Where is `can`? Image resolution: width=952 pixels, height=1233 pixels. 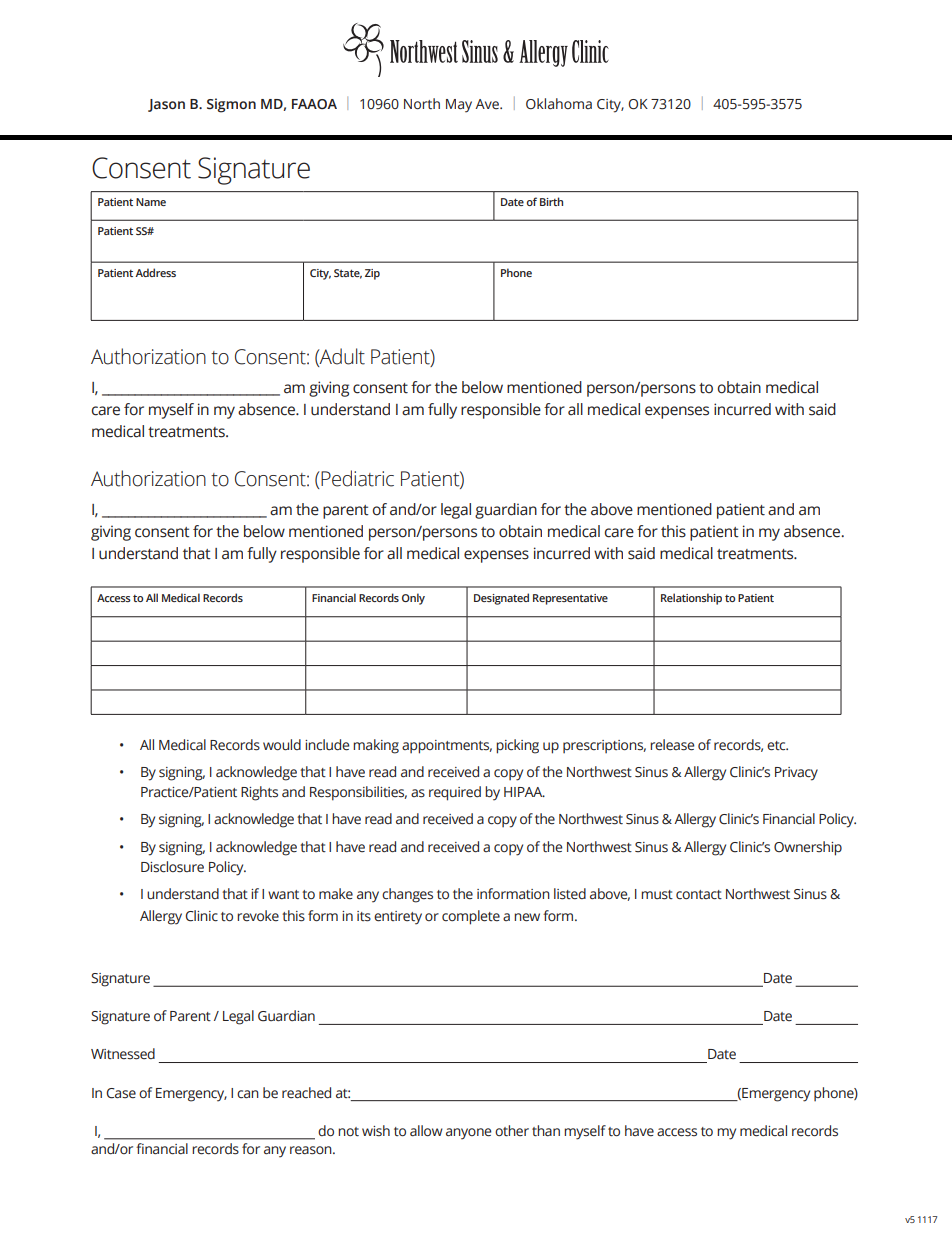 can is located at coordinates (248, 1094).
